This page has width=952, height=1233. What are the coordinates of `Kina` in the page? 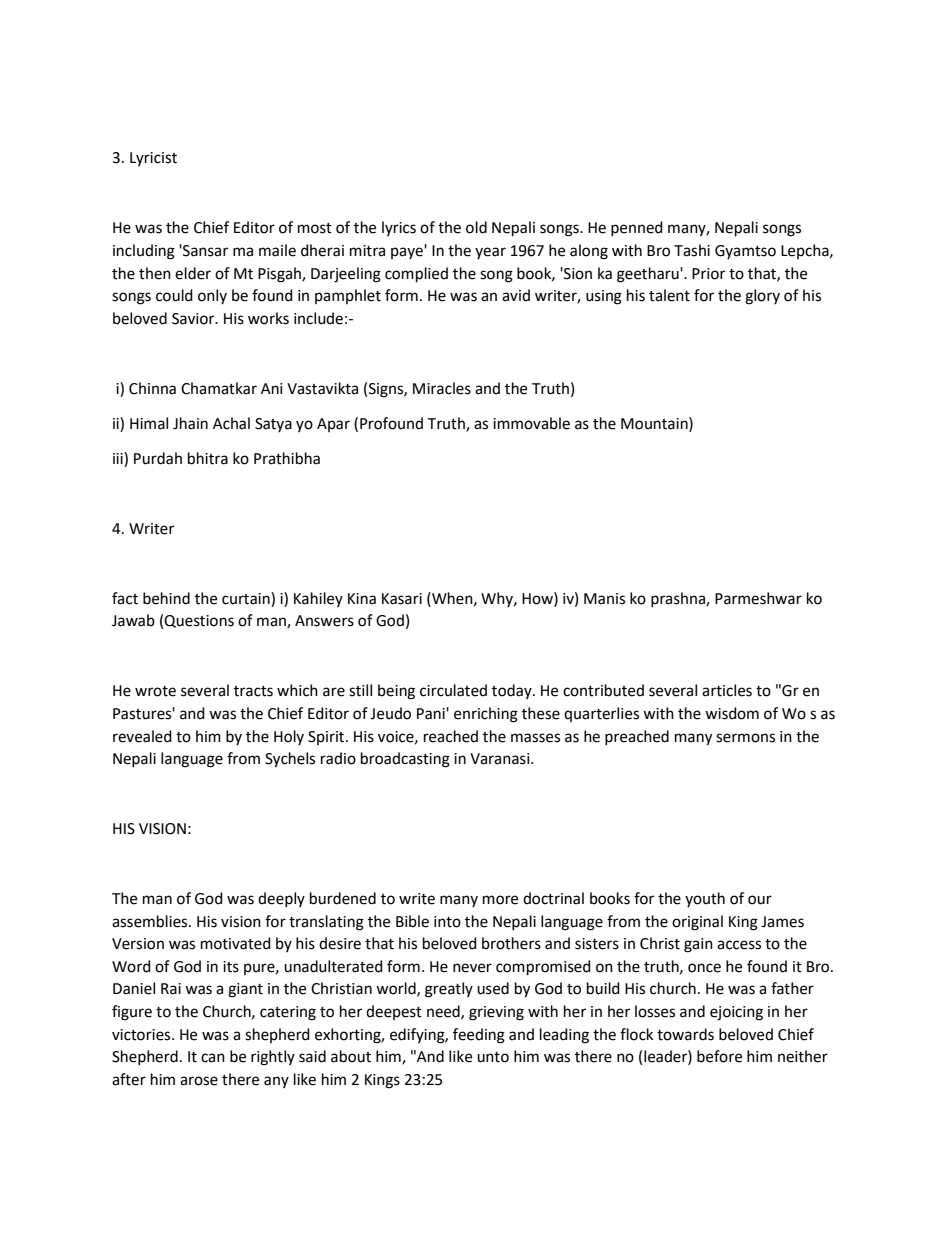 It's located at (362, 599).
